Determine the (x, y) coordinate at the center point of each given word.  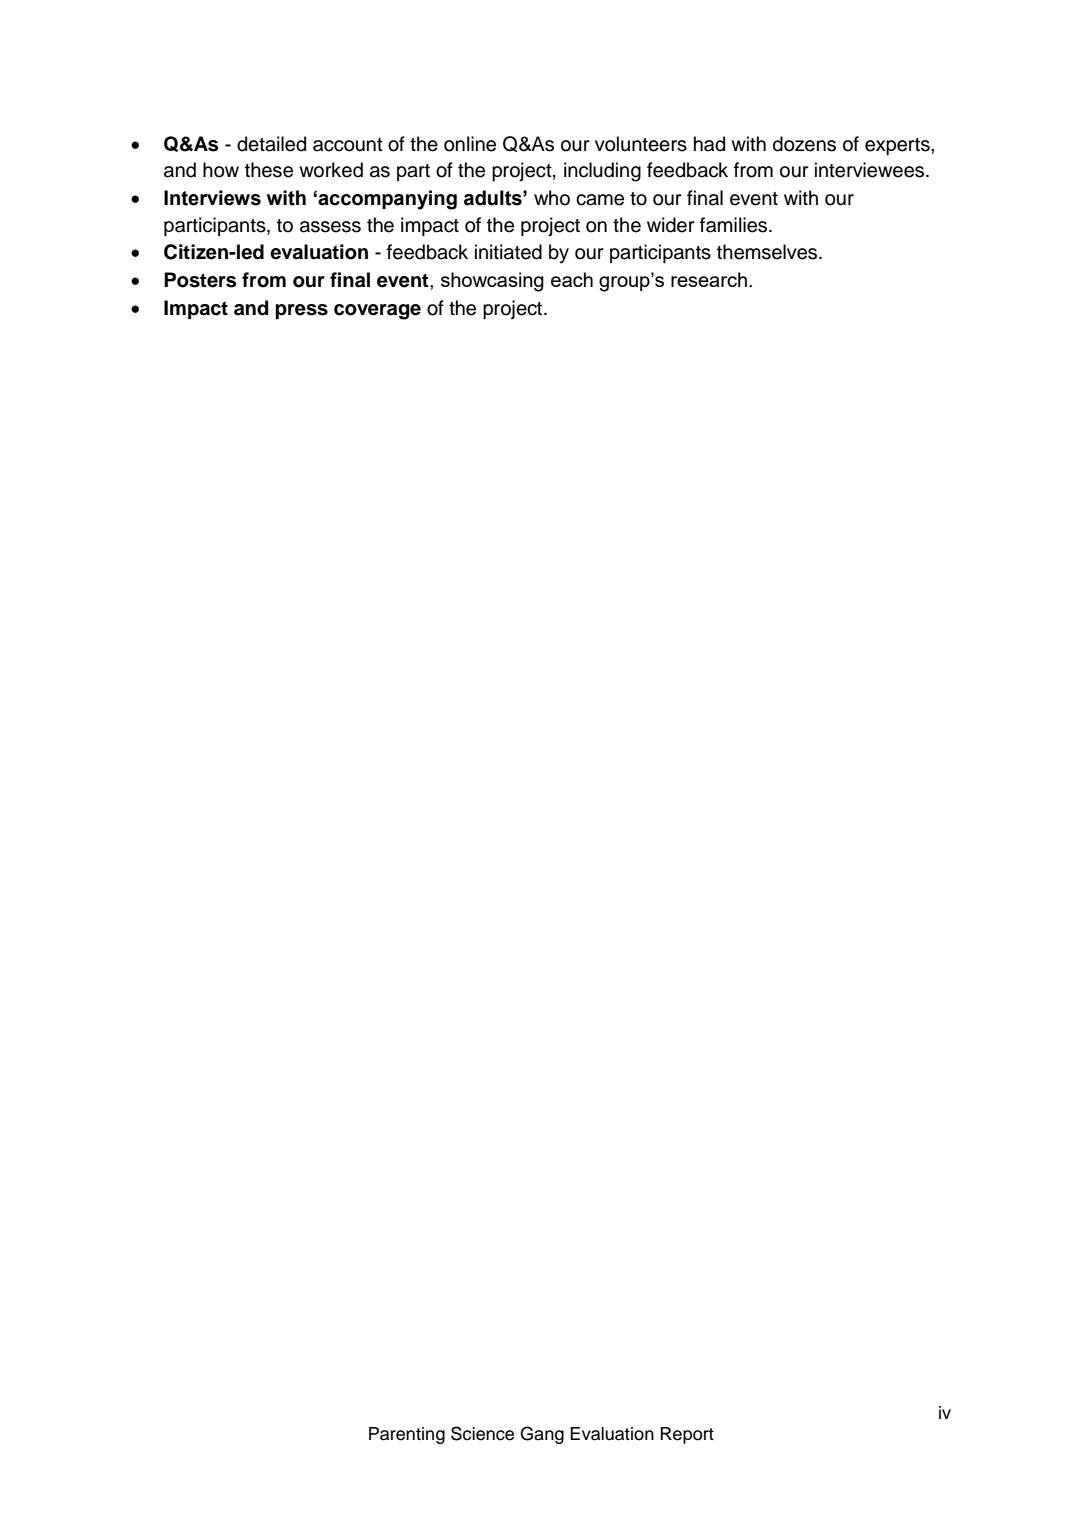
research (709, 279)
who (552, 198)
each (572, 279)
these (269, 170)
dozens (804, 144)
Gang (542, 1435)
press (301, 311)
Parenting (407, 1435)
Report (687, 1435)
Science (482, 1433)
